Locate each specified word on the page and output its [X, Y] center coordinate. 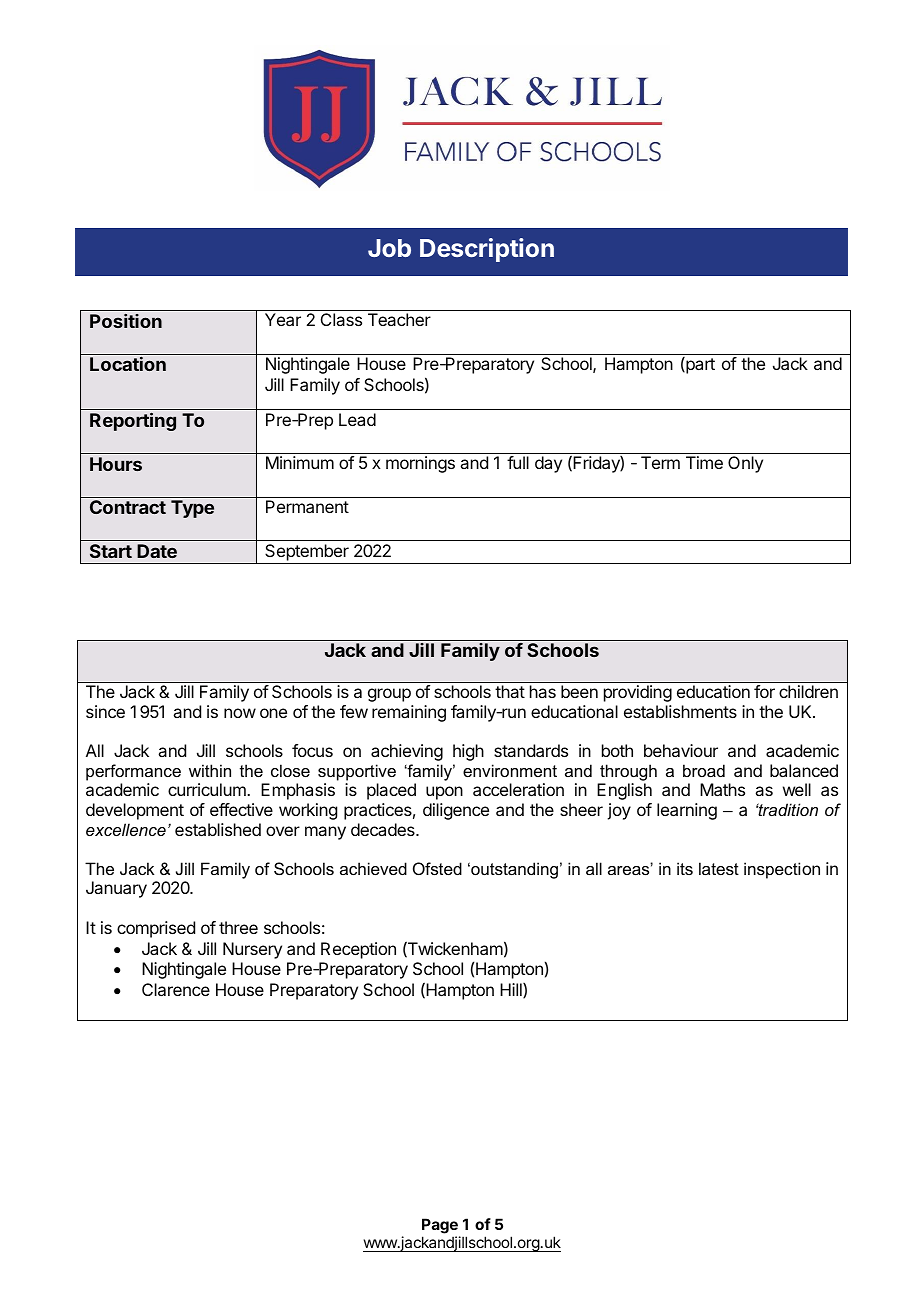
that [510, 691]
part [699, 365]
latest [719, 868]
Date [157, 551]
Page [441, 1227]
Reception [358, 950]
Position [126, 321]
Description [487, 250]
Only [745, 464]
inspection [782, 870]
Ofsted [437, 868]
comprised [156, 929]
